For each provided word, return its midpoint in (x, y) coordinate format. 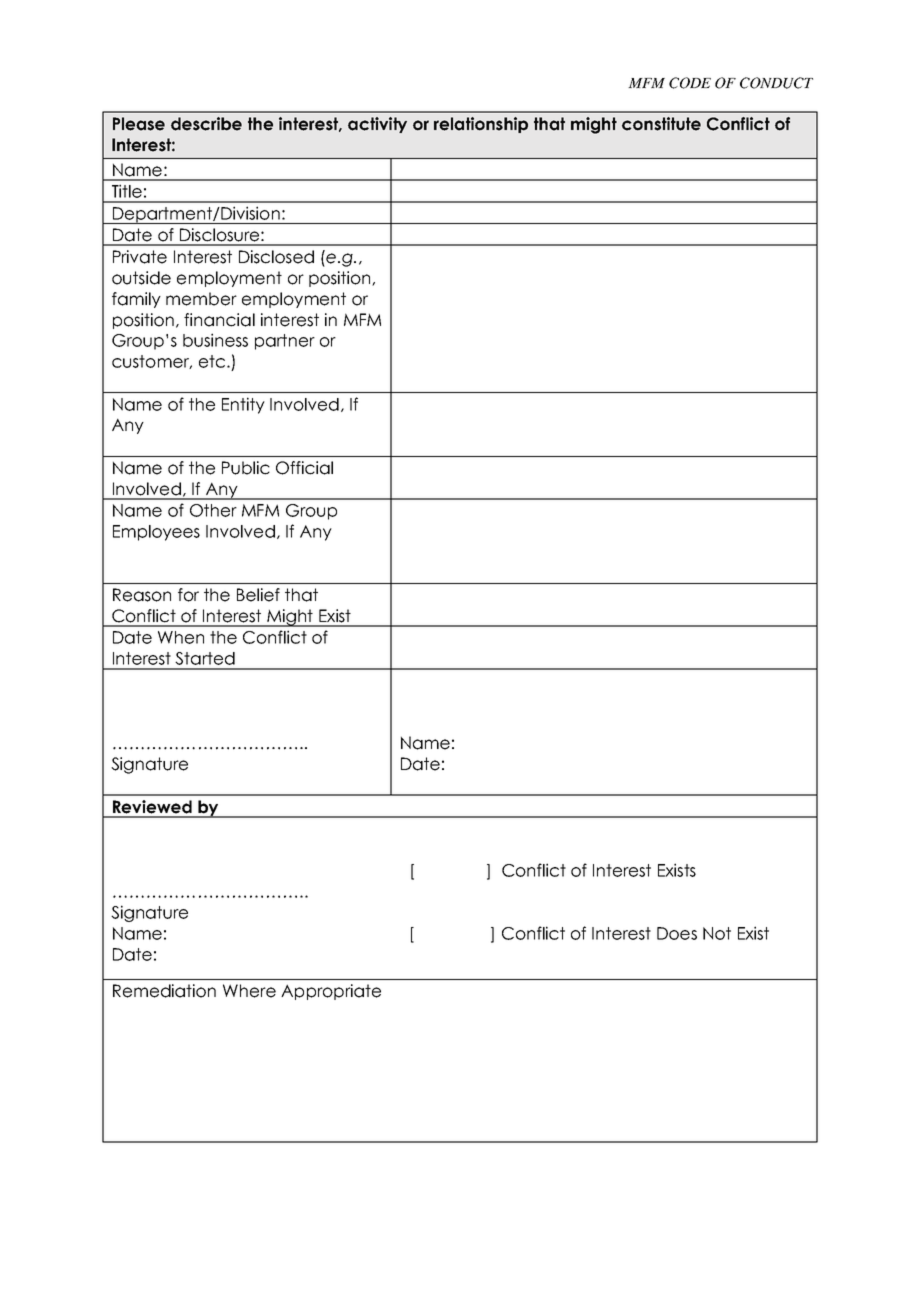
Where (249, 991)
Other (213, 510)
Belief (258, 595)
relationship (481, 125)
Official (304, 468)
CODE (690, 83)
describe (206, 124)
